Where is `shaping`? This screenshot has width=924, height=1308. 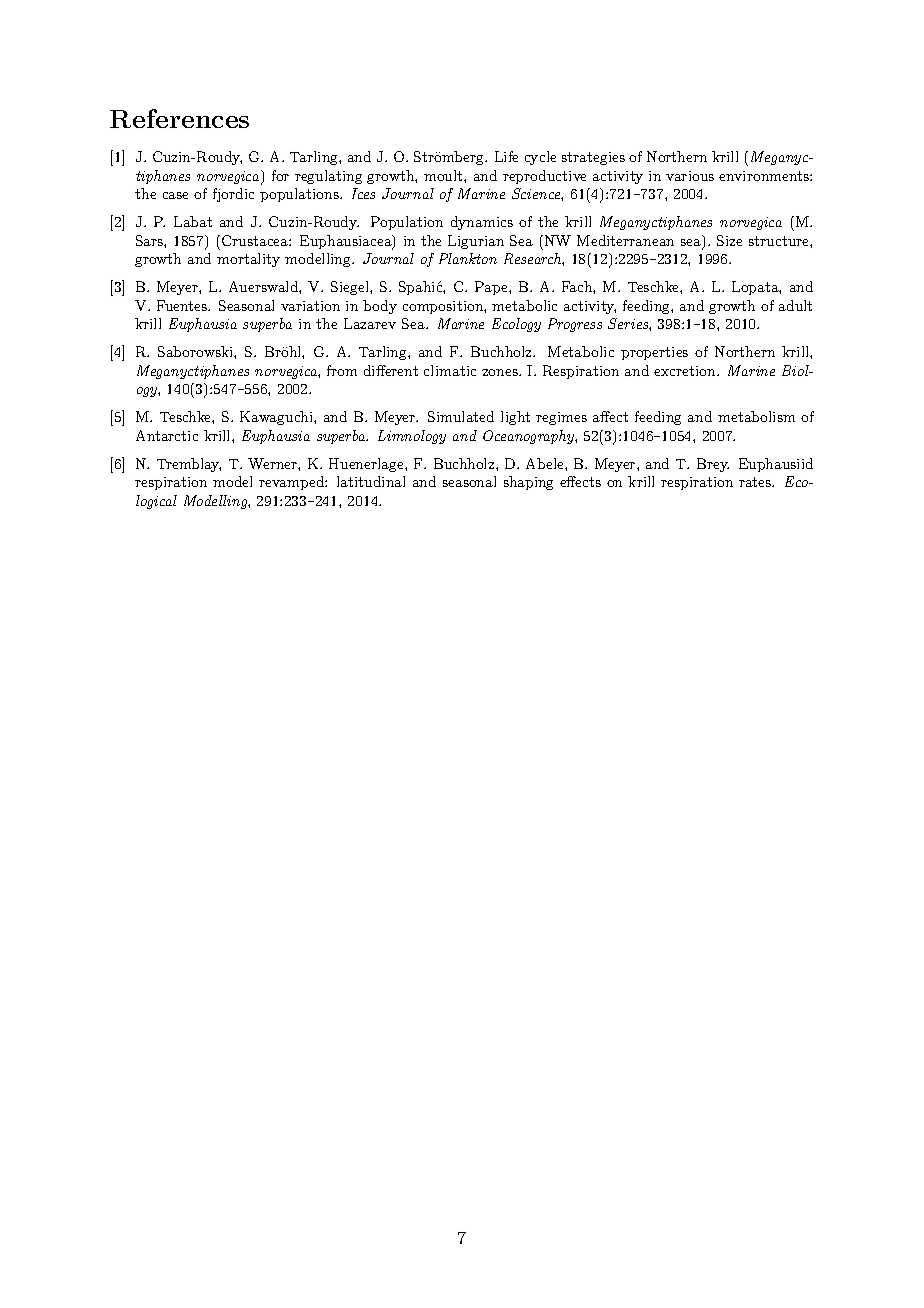 shaping is located at coordinates (528, 483).
